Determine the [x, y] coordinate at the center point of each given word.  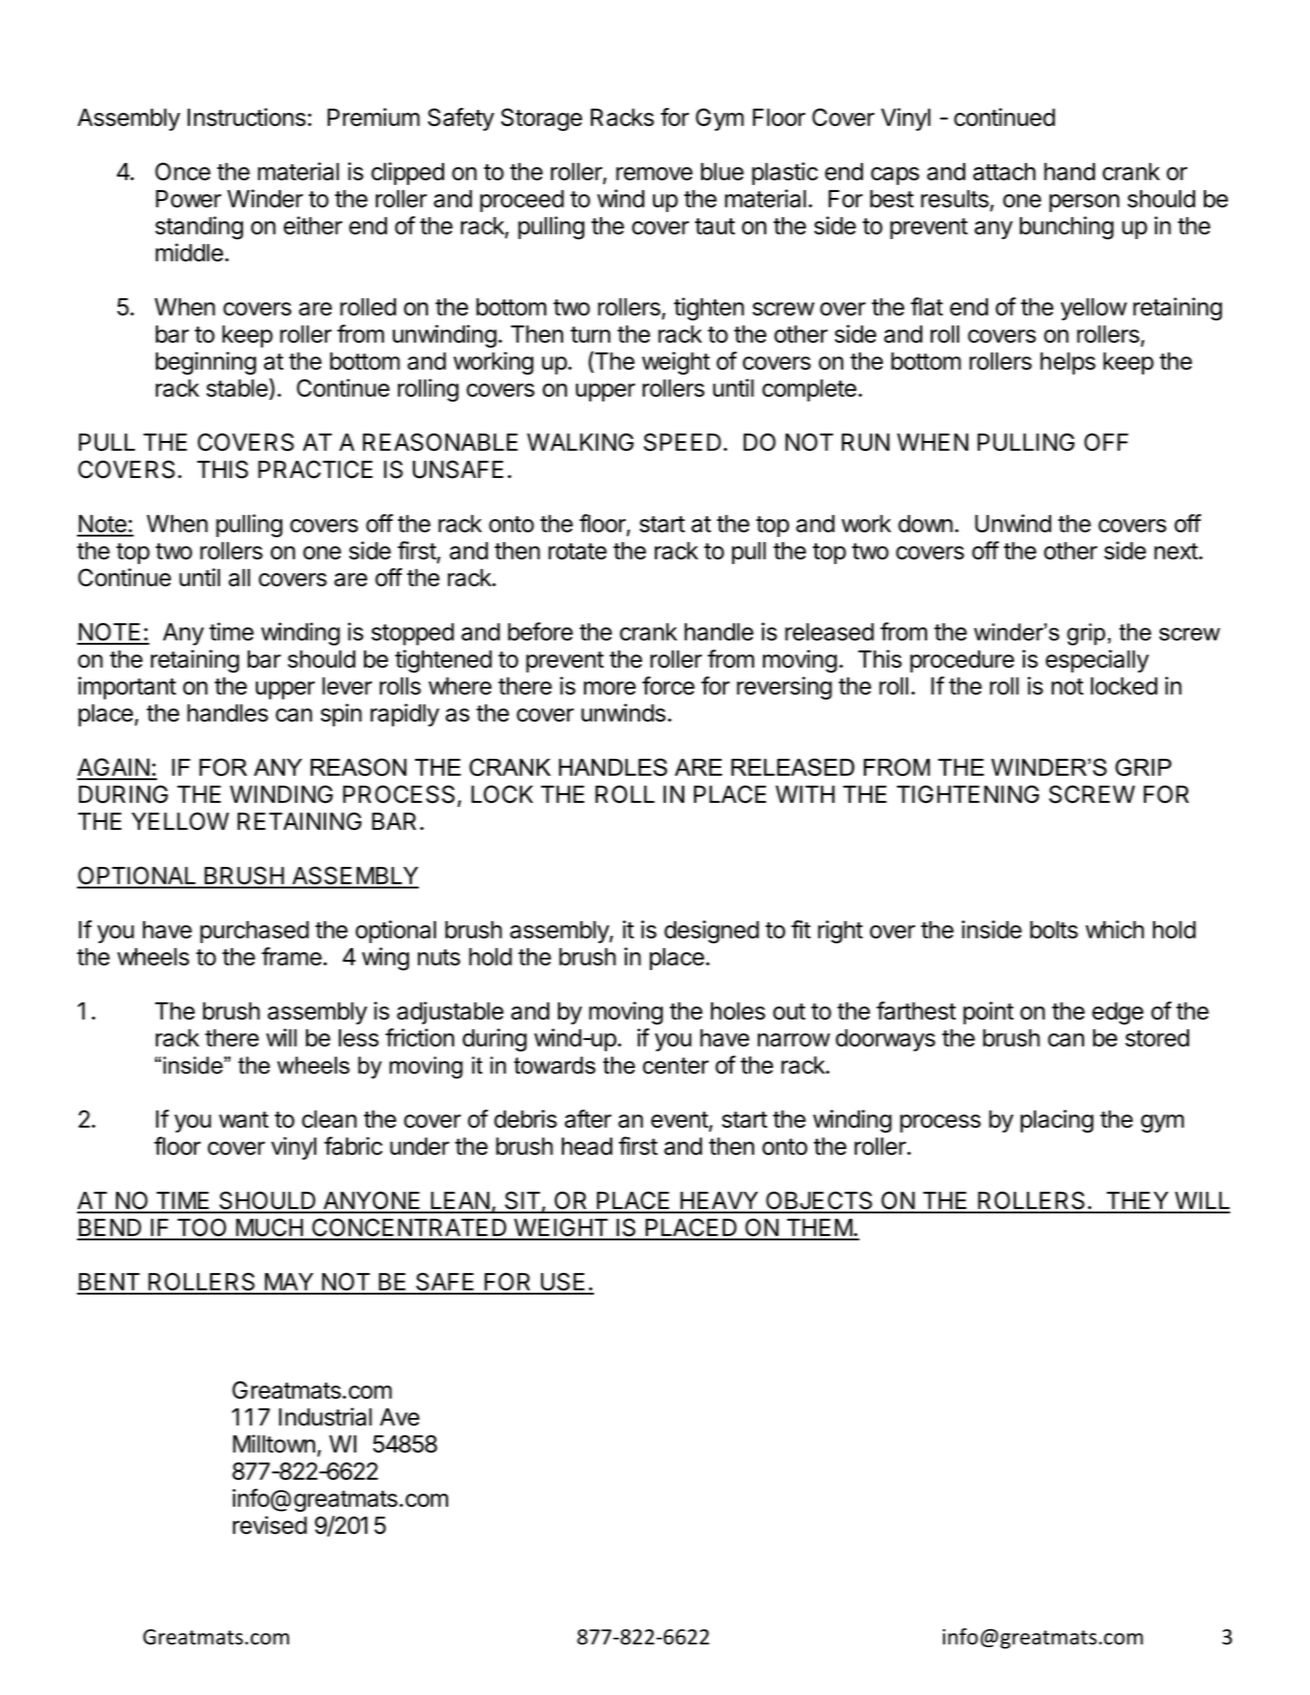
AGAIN [114, 768]
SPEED [682, 442]
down [925, 524]
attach [1004, 172]
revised [270, 1525]
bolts [1054, 930]
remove [654, 174]
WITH [805, 794]
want [244, 1119]
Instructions [246, 117]
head [587, 1146]
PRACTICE [315, 469]
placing [1057, 1121]
